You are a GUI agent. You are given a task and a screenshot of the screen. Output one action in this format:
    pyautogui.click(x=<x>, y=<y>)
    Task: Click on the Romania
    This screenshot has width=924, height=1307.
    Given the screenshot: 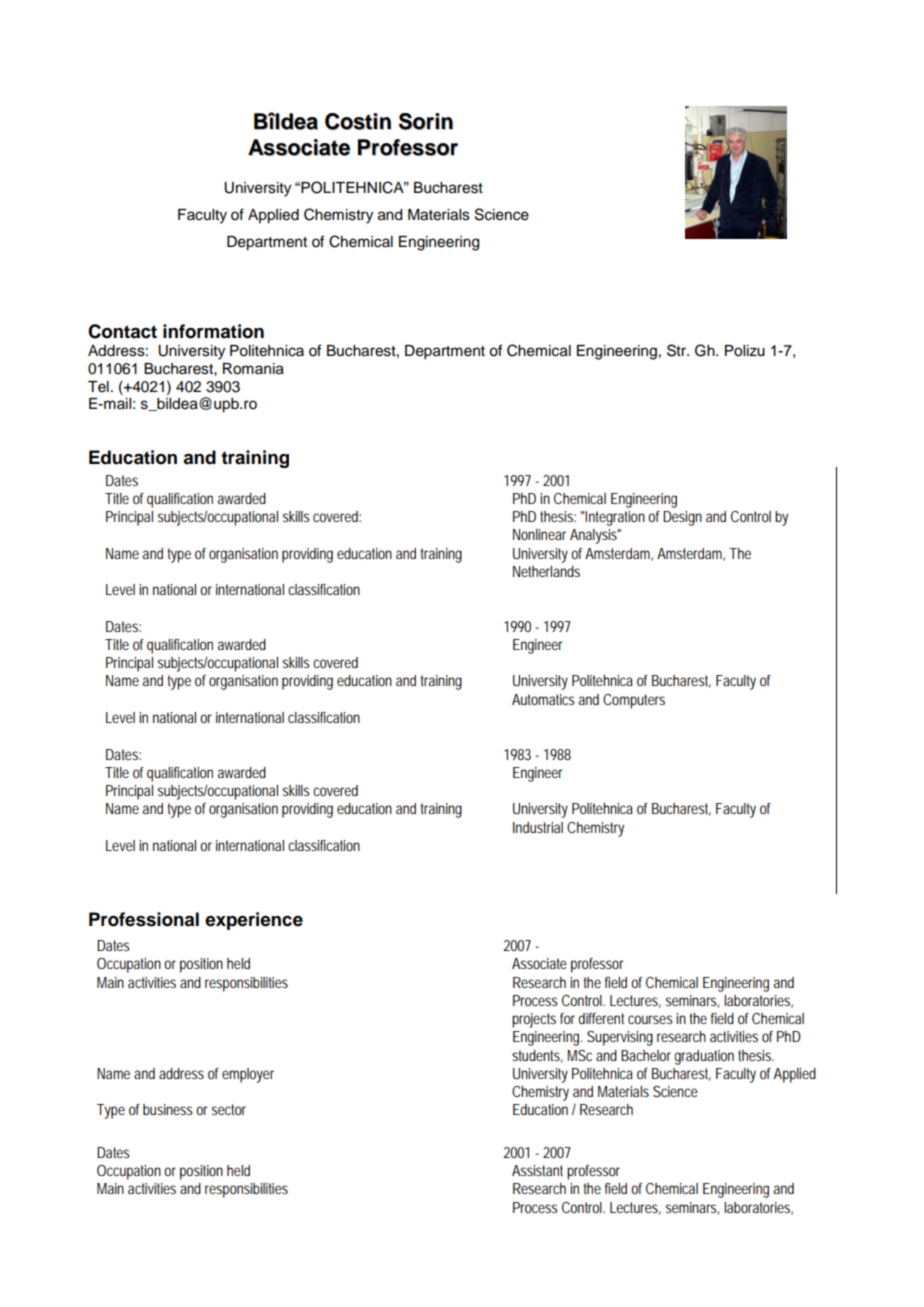 What is the action you would take?
    pyautogui.click(x=253, y=369)
